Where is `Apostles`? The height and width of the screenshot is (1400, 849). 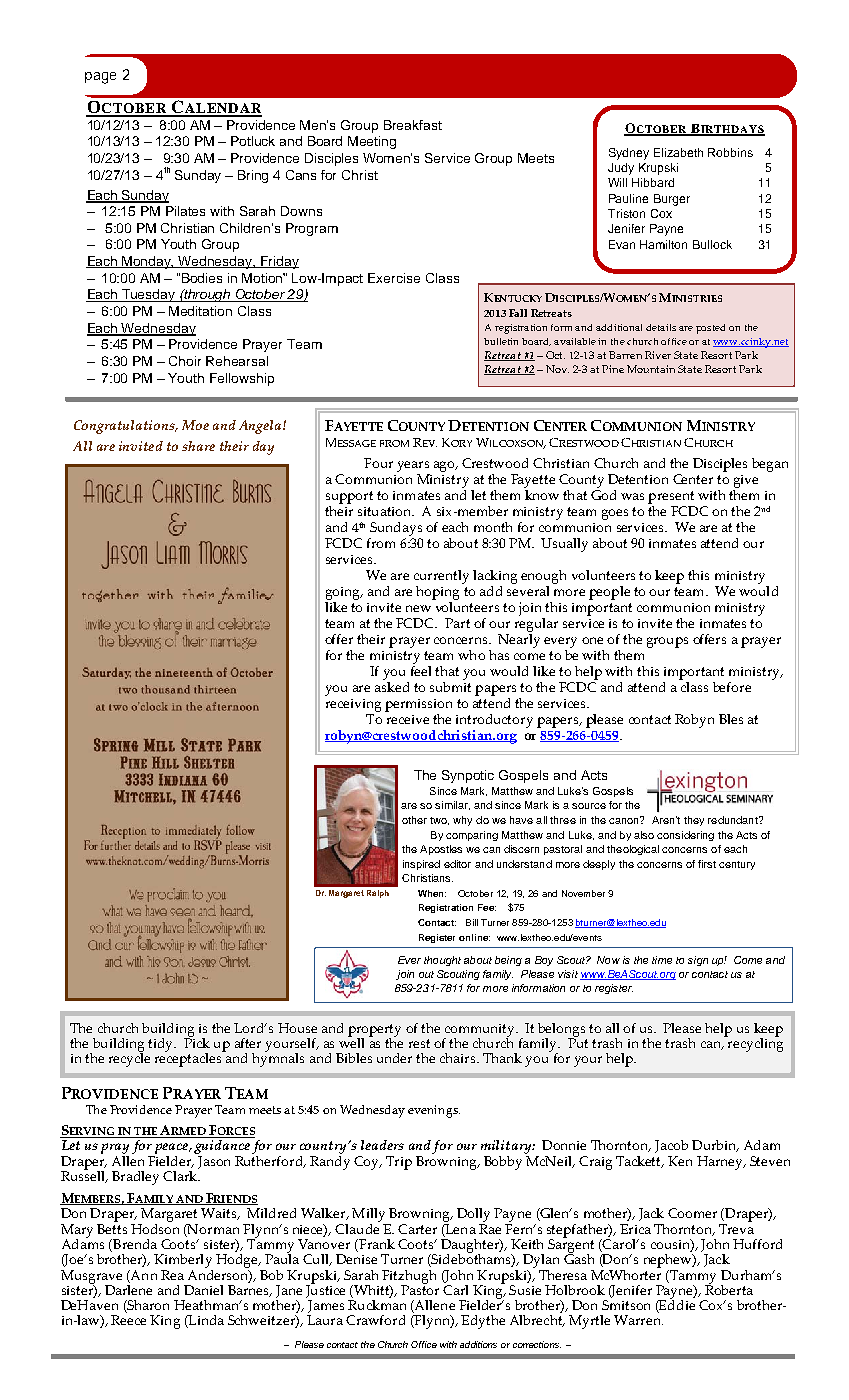 Apostles is located at coordinates (441, 850).
